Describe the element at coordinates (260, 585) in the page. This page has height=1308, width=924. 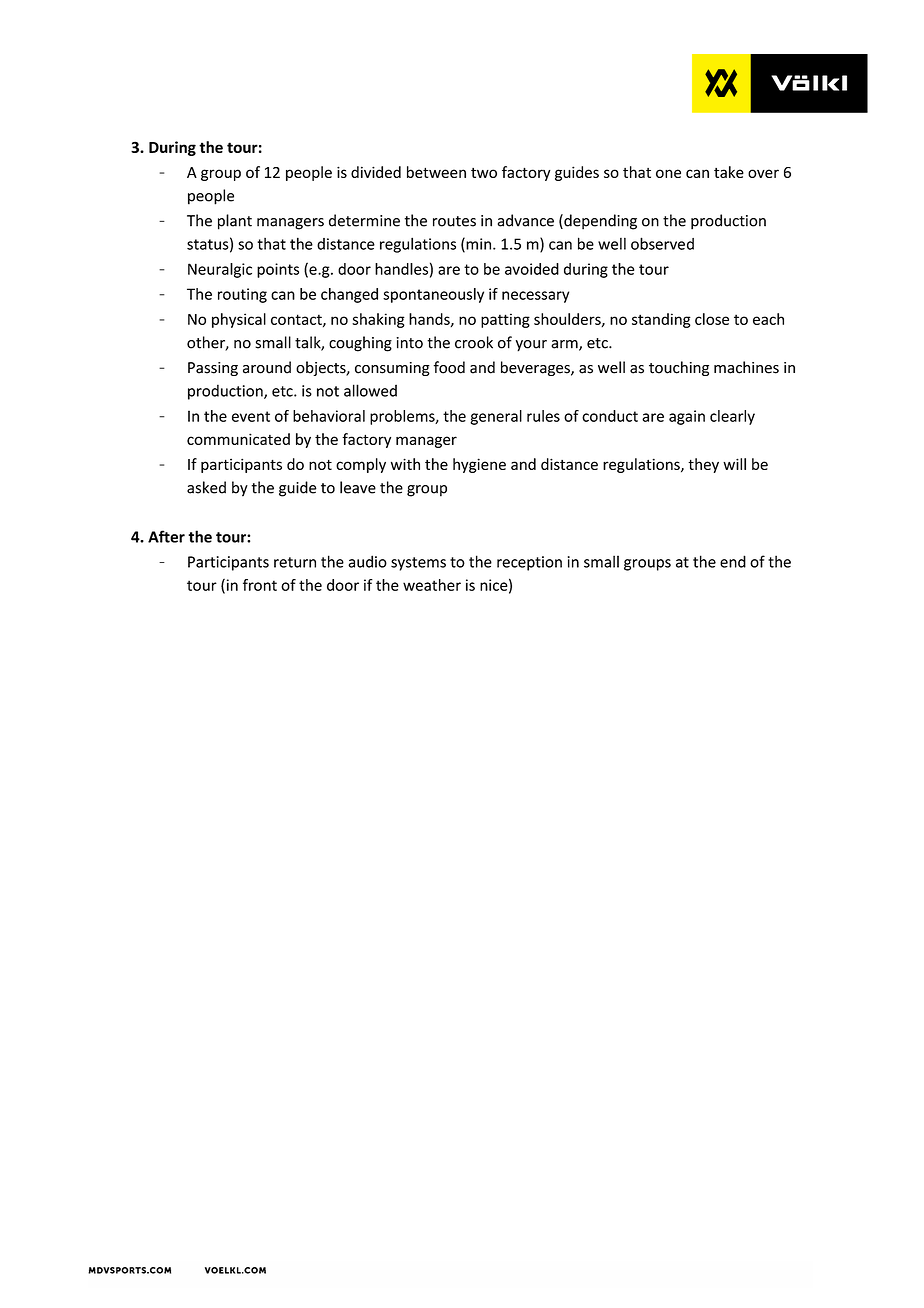
I see `front` at that location.
